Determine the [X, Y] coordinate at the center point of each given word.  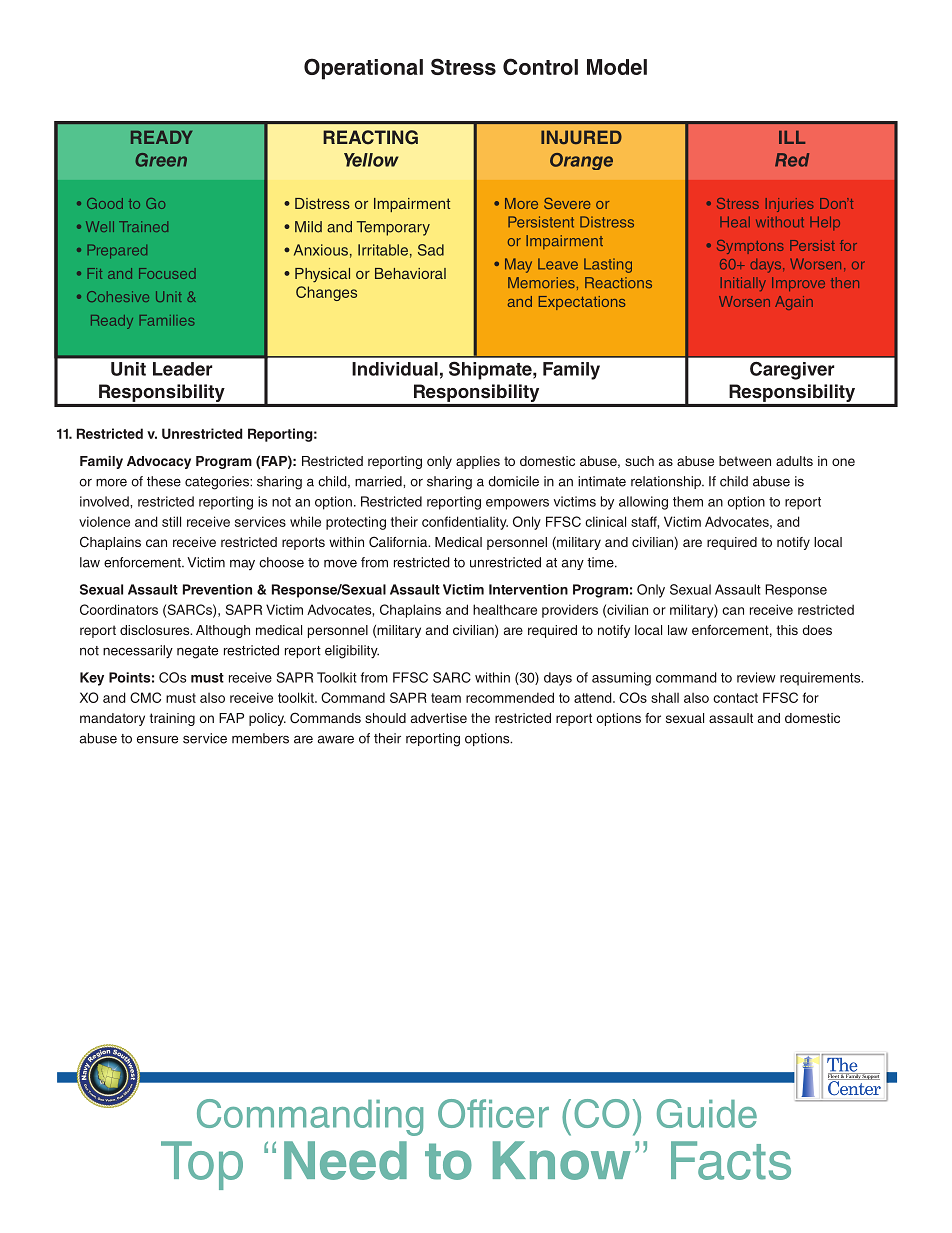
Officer [493, 1113]
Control [540, 66]
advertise [439, 718]
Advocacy [159, 462]
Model [617, 67]
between [745, 461]
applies [478, 462]
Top [202, 1165]
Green [161, 160]
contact [735, 698]
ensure [157, 739]
